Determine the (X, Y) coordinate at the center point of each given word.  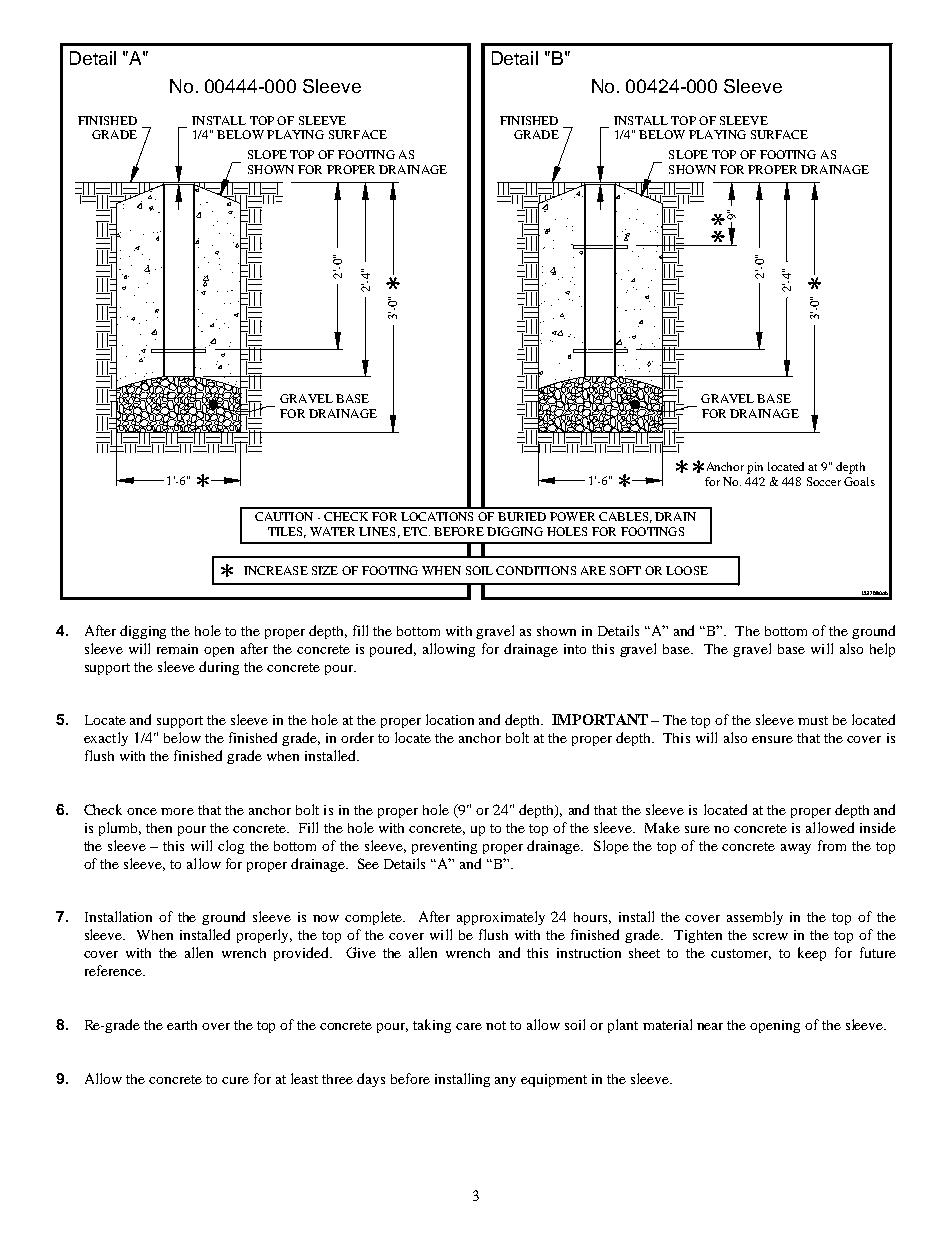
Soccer (824, 481)
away (796, 849)
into (575, 649)
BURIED (522, 516)
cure (235, 1080)
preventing (444, 847)
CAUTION (284, 516)
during (219, 668)
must (813, 720)
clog (231, 847)
